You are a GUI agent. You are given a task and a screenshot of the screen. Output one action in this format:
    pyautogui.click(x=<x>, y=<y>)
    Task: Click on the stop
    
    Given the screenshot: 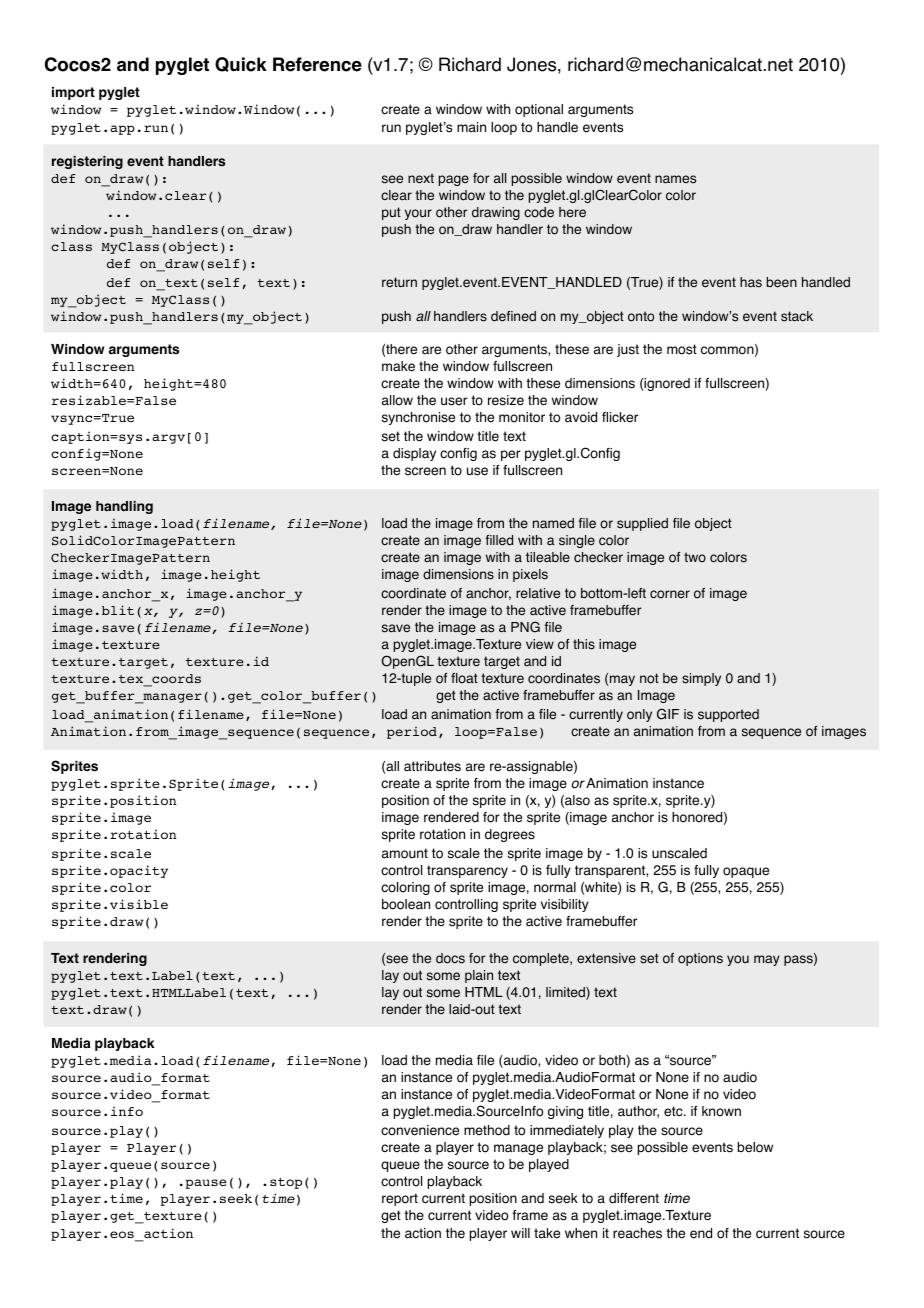 What is the action you would take?
    pyautogui.click(x=286, y=1183)
